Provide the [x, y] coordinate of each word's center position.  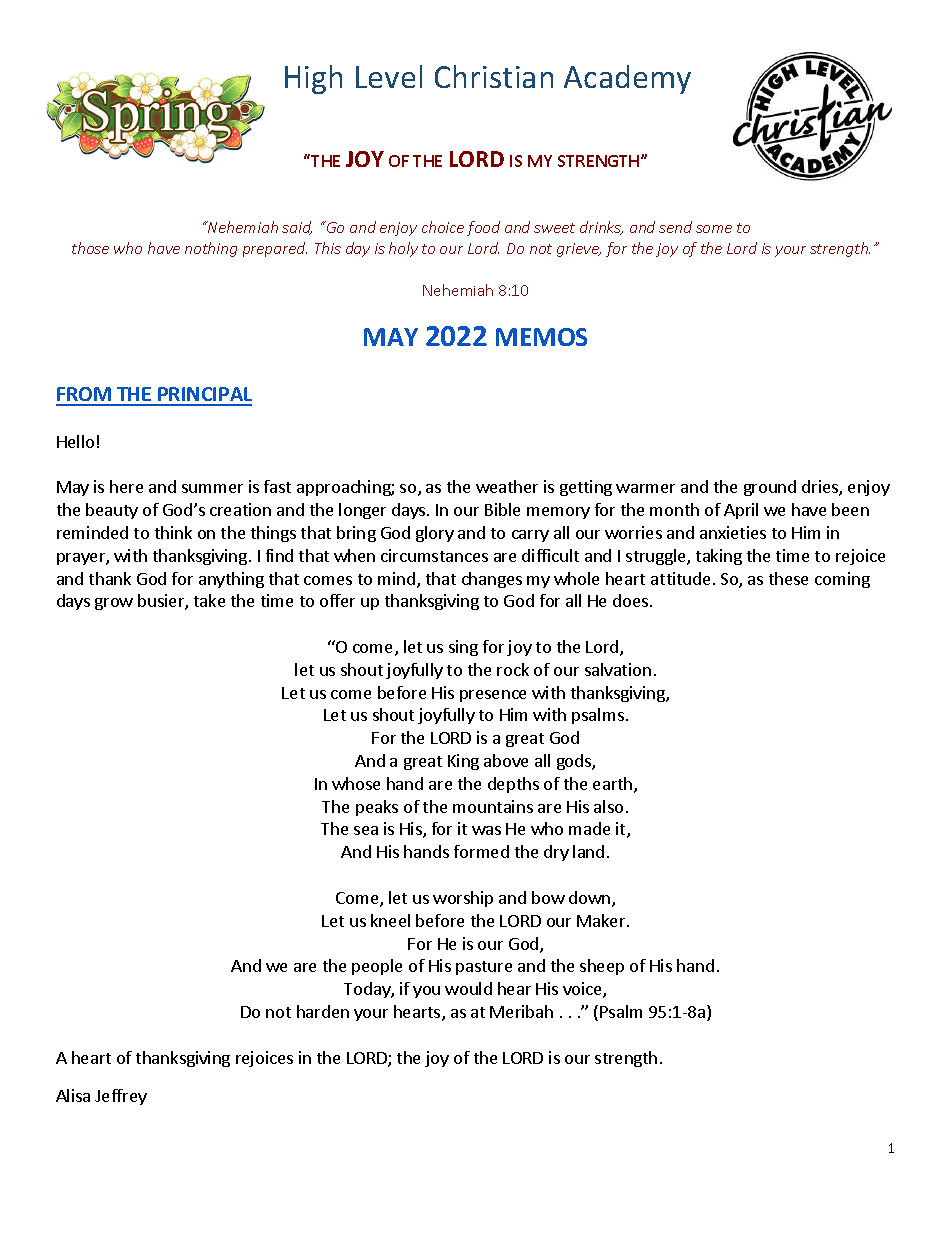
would [468, 988]
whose [356, 783]
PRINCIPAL [204, 396]
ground [770, 488]
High [313, 79]
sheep [602, 967]
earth [614, 785]
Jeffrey [121, 1097]
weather [507, 486]
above [506, 760]
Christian [494, 76]
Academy [627, 79]
